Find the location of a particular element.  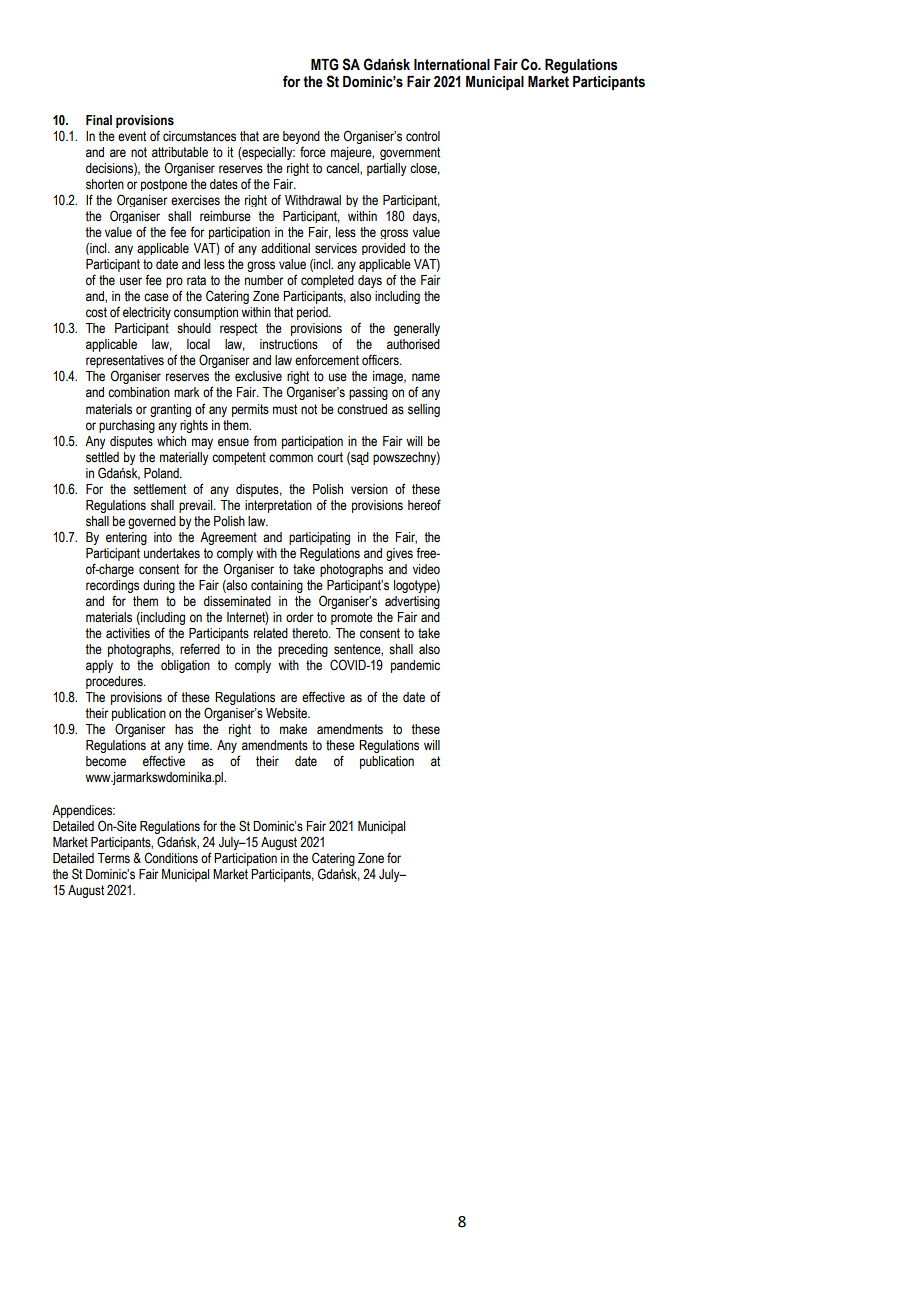

Terms is located at coordinates (114, 858).
